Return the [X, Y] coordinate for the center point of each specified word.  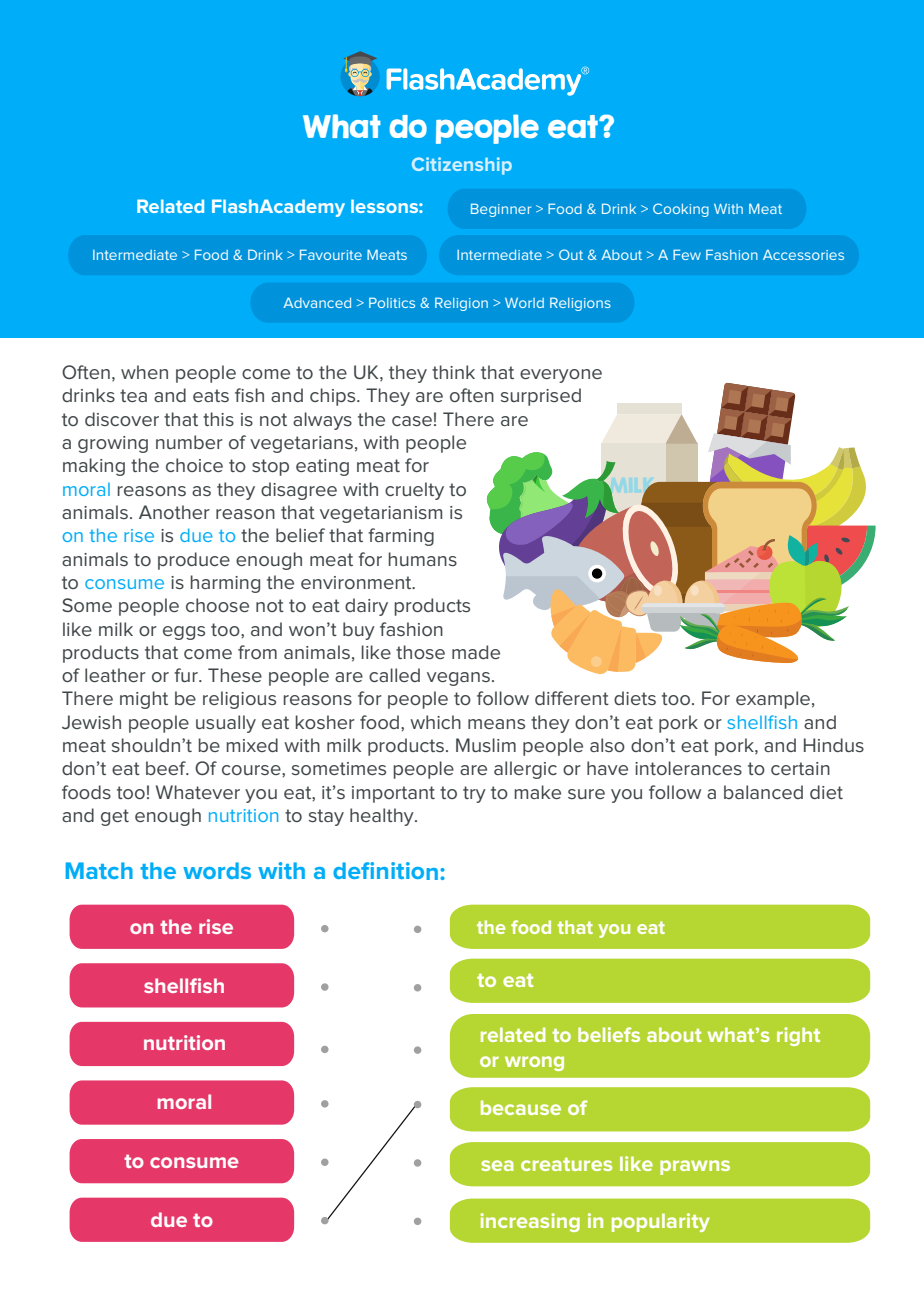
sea [497, 1165]
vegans [458, 679]
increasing [530, 1222]
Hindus [834, 745]
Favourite [331, 254]
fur [187, 675]
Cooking [681, 210]
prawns [695, 1167]
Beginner [501, 210]
